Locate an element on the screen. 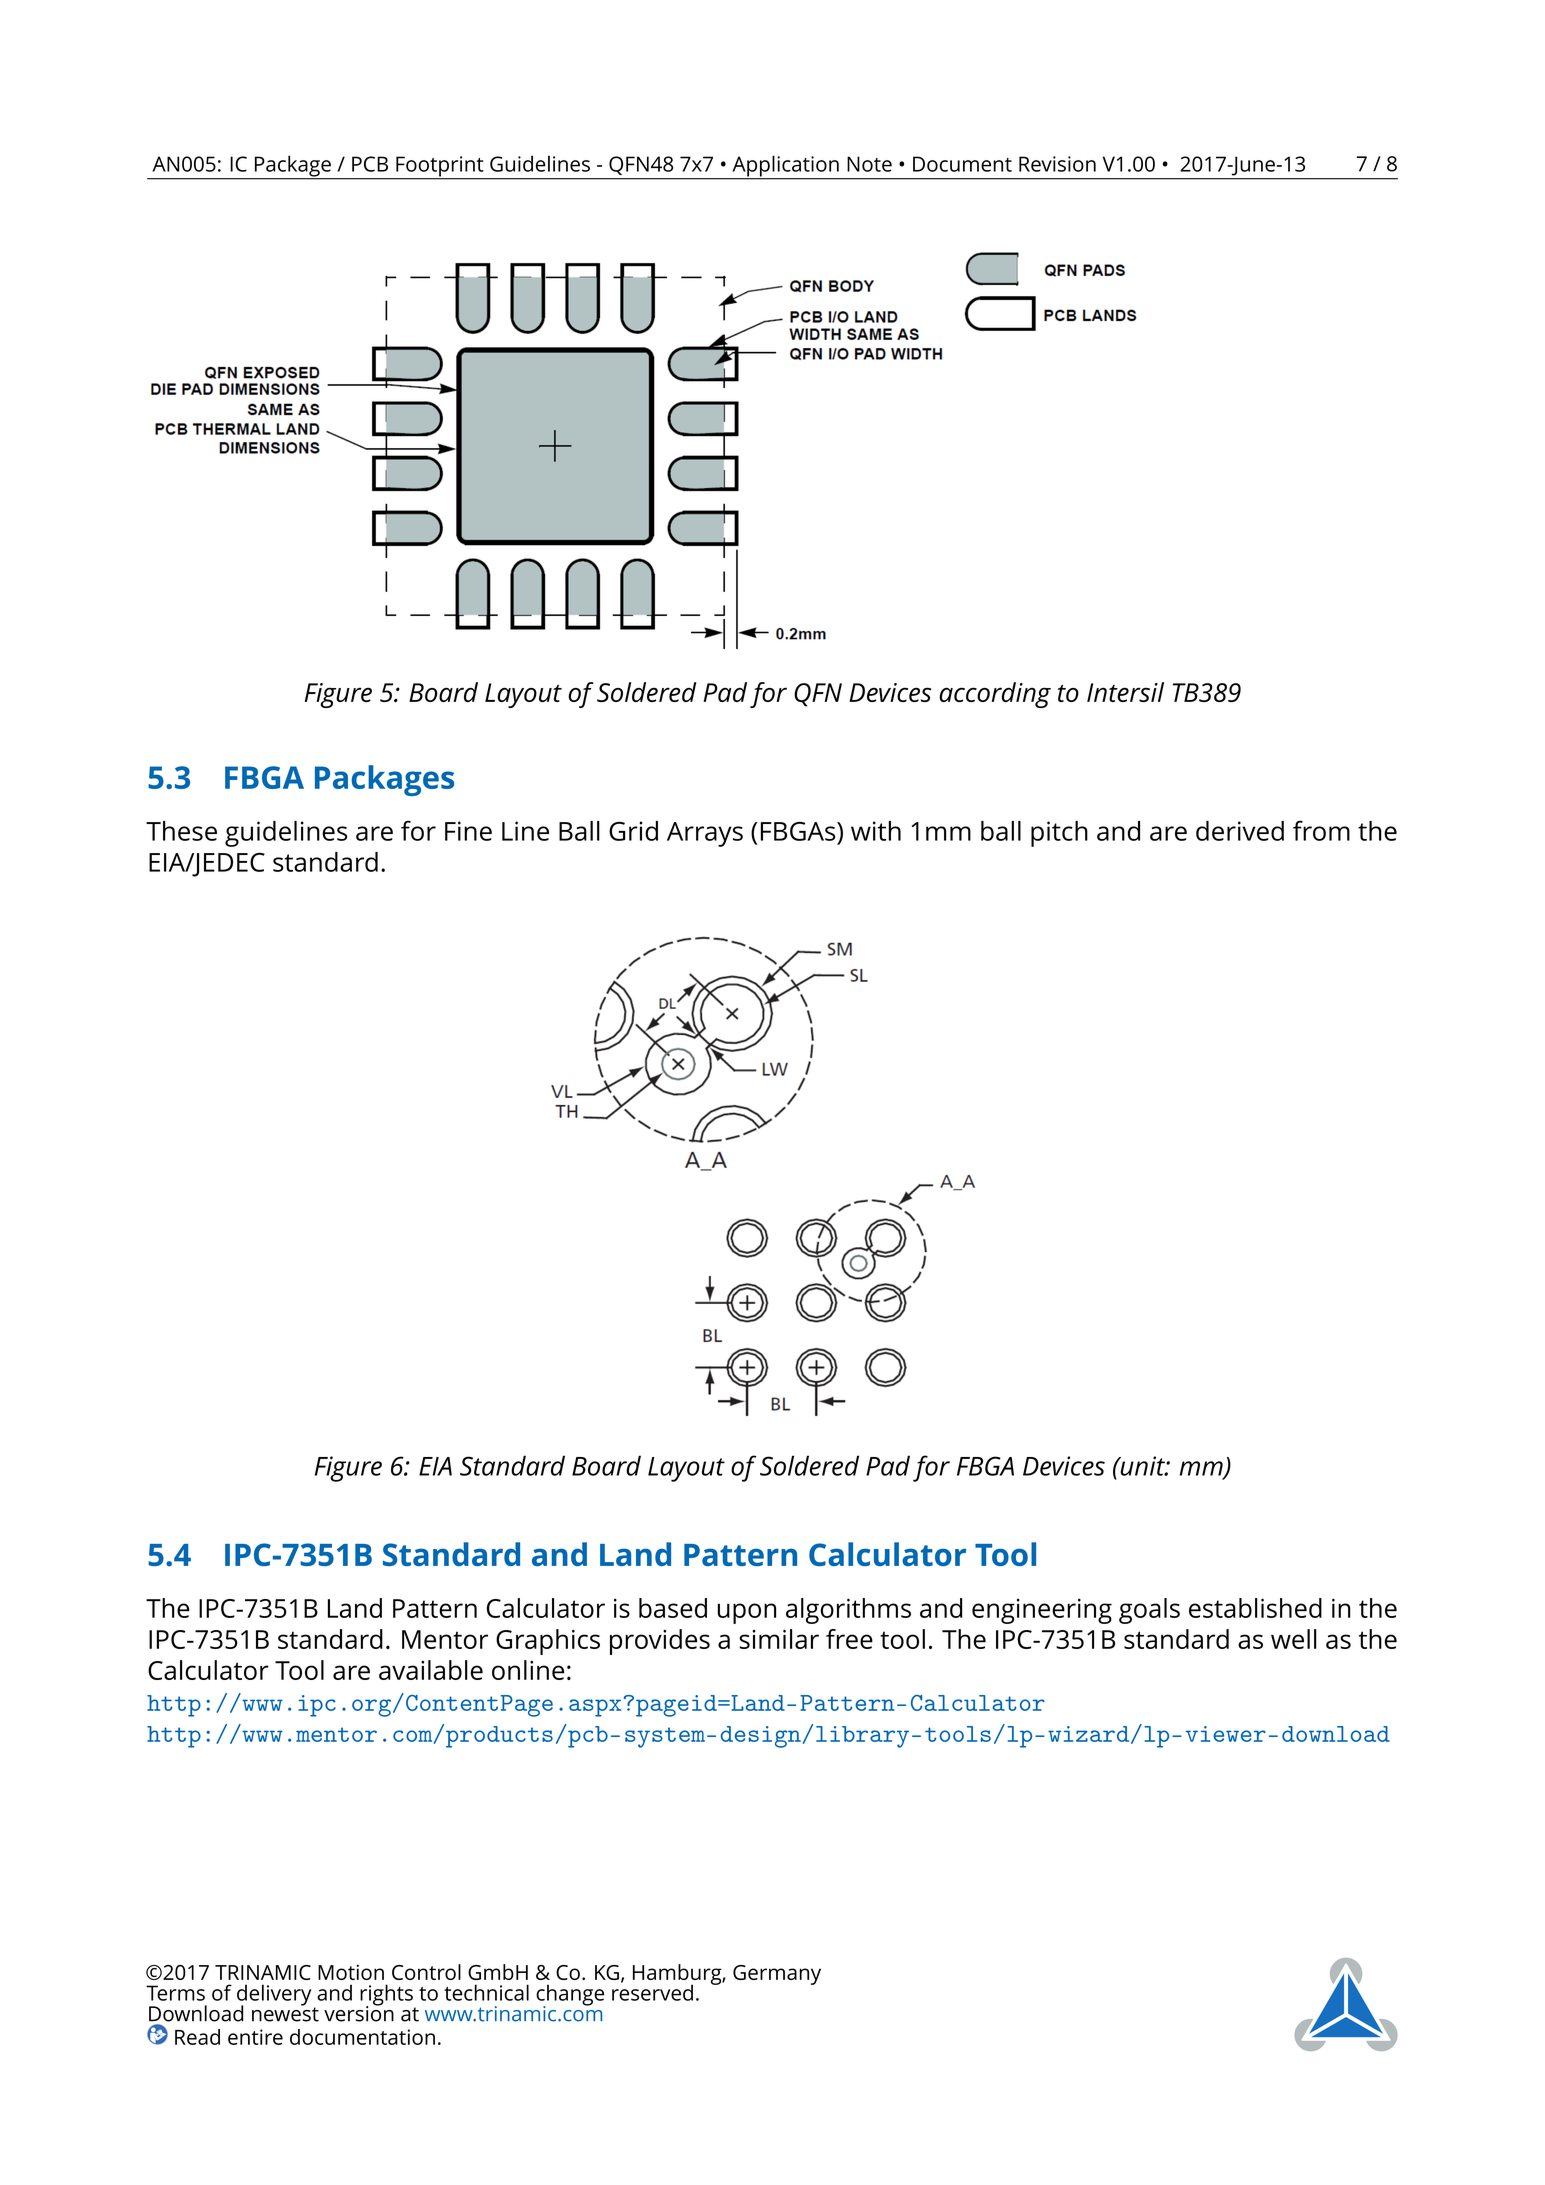 The image size is (1545, 2185). These is located at coordinates (181, 831).
